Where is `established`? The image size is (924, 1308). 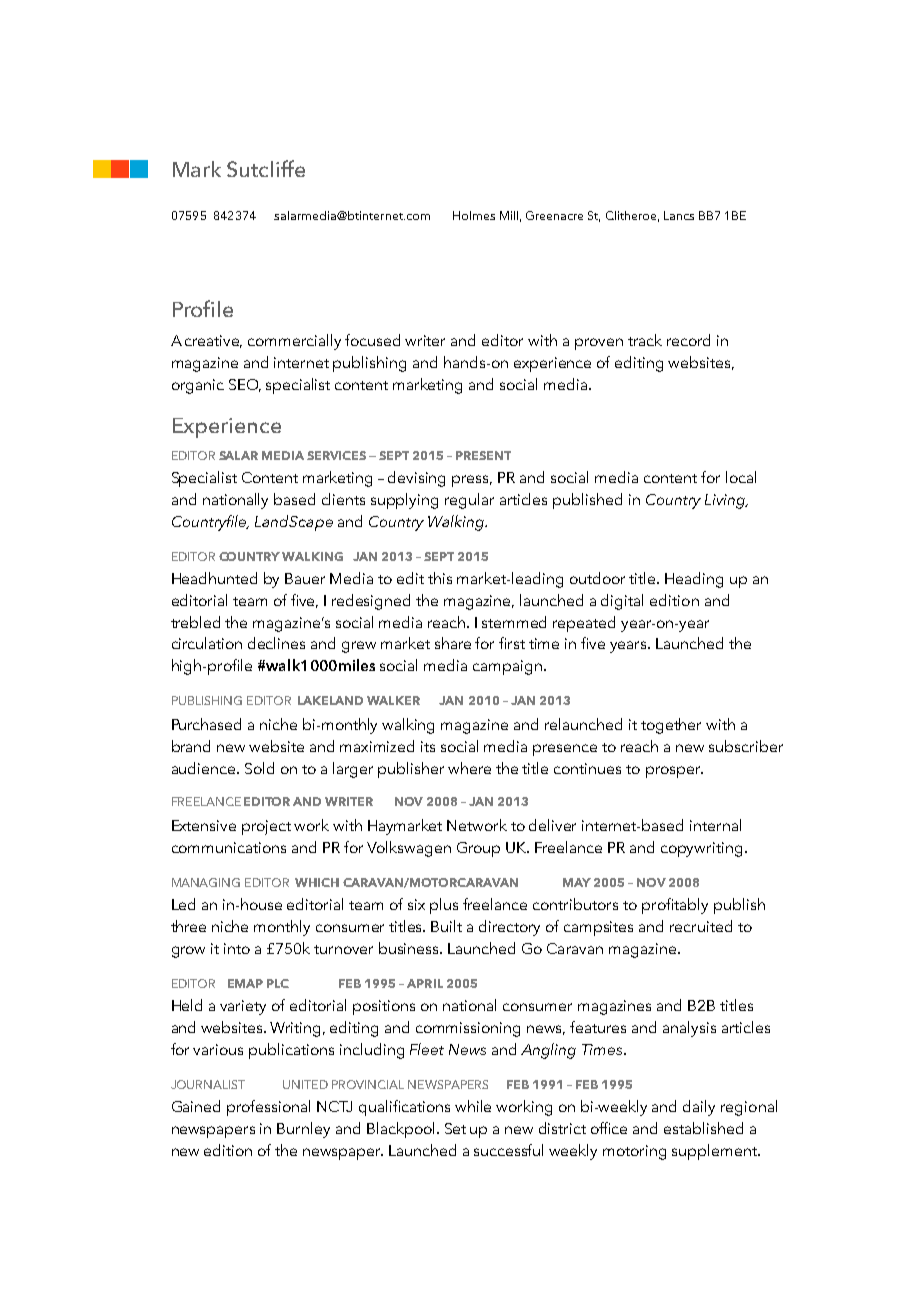
established is located at coordinates (703, 1128).
